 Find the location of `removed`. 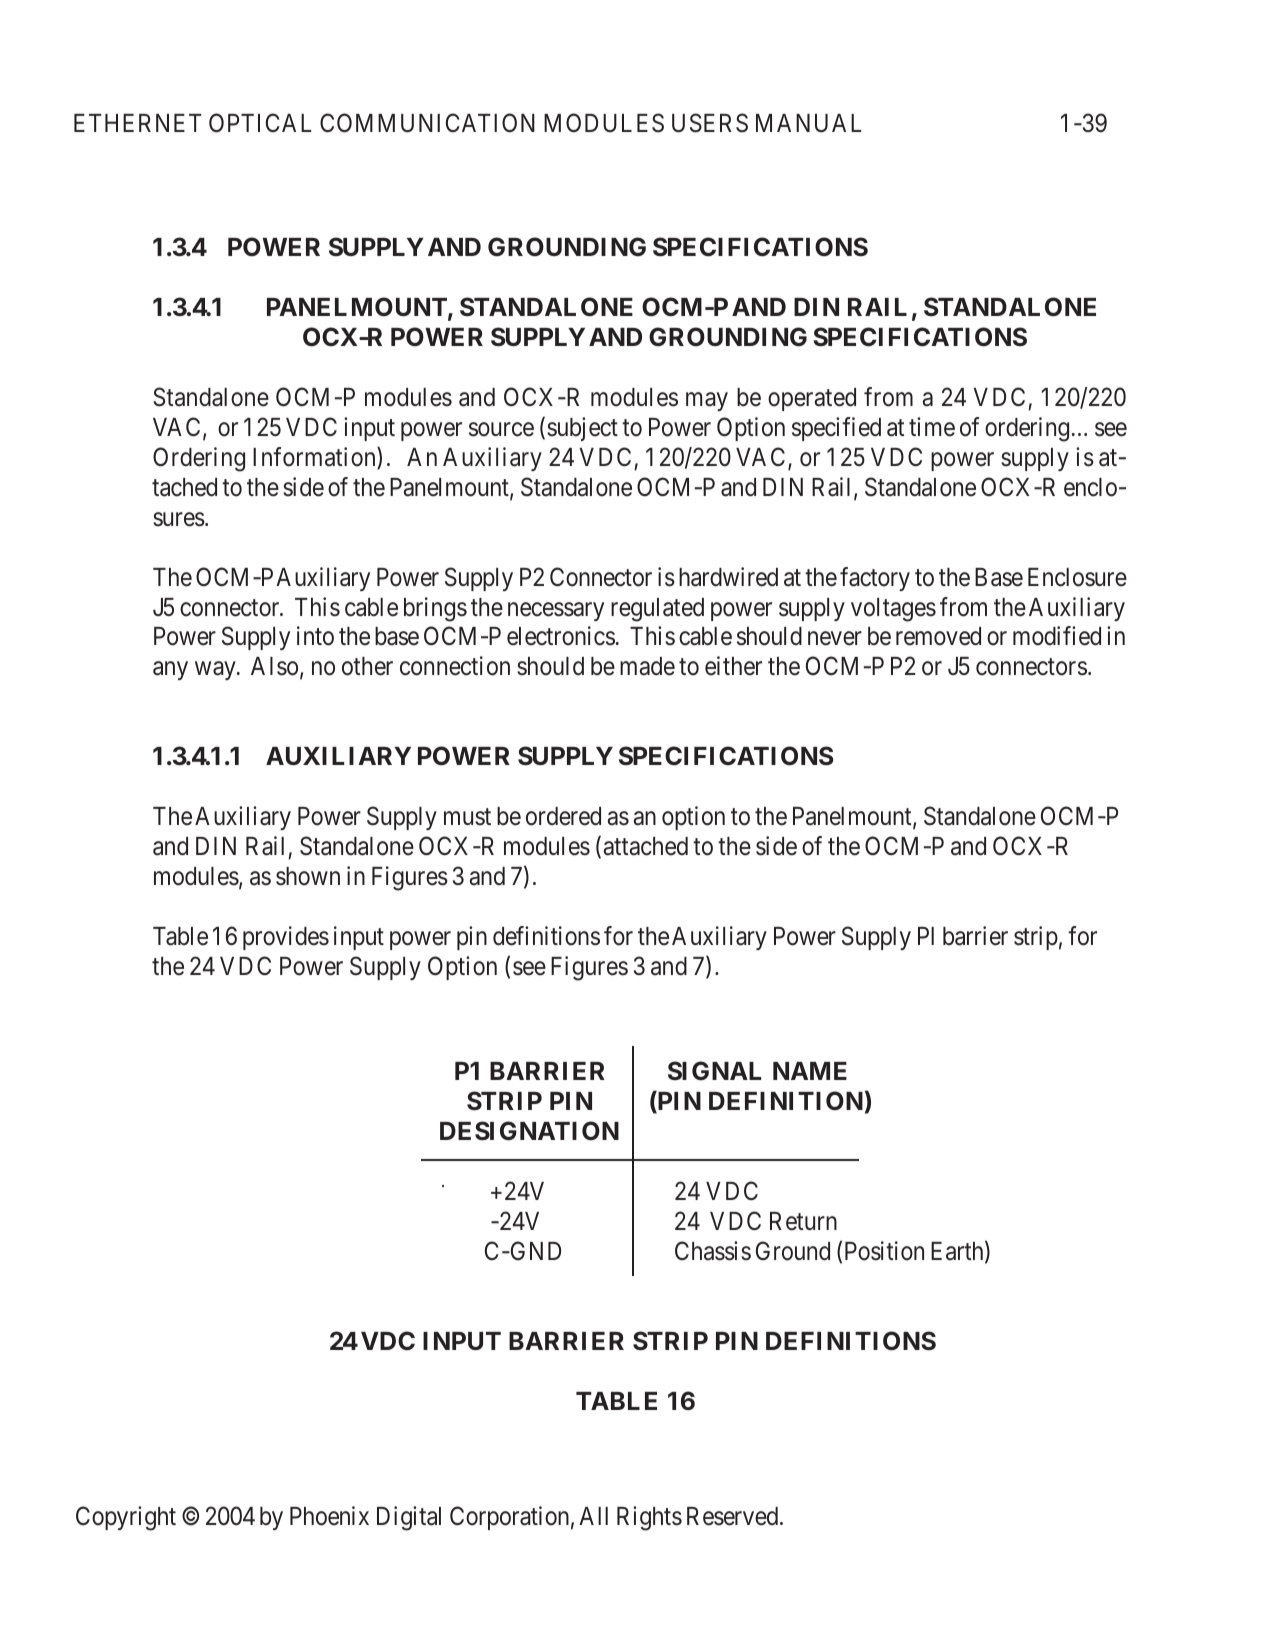

removed is located at coordinates (938, 636).
